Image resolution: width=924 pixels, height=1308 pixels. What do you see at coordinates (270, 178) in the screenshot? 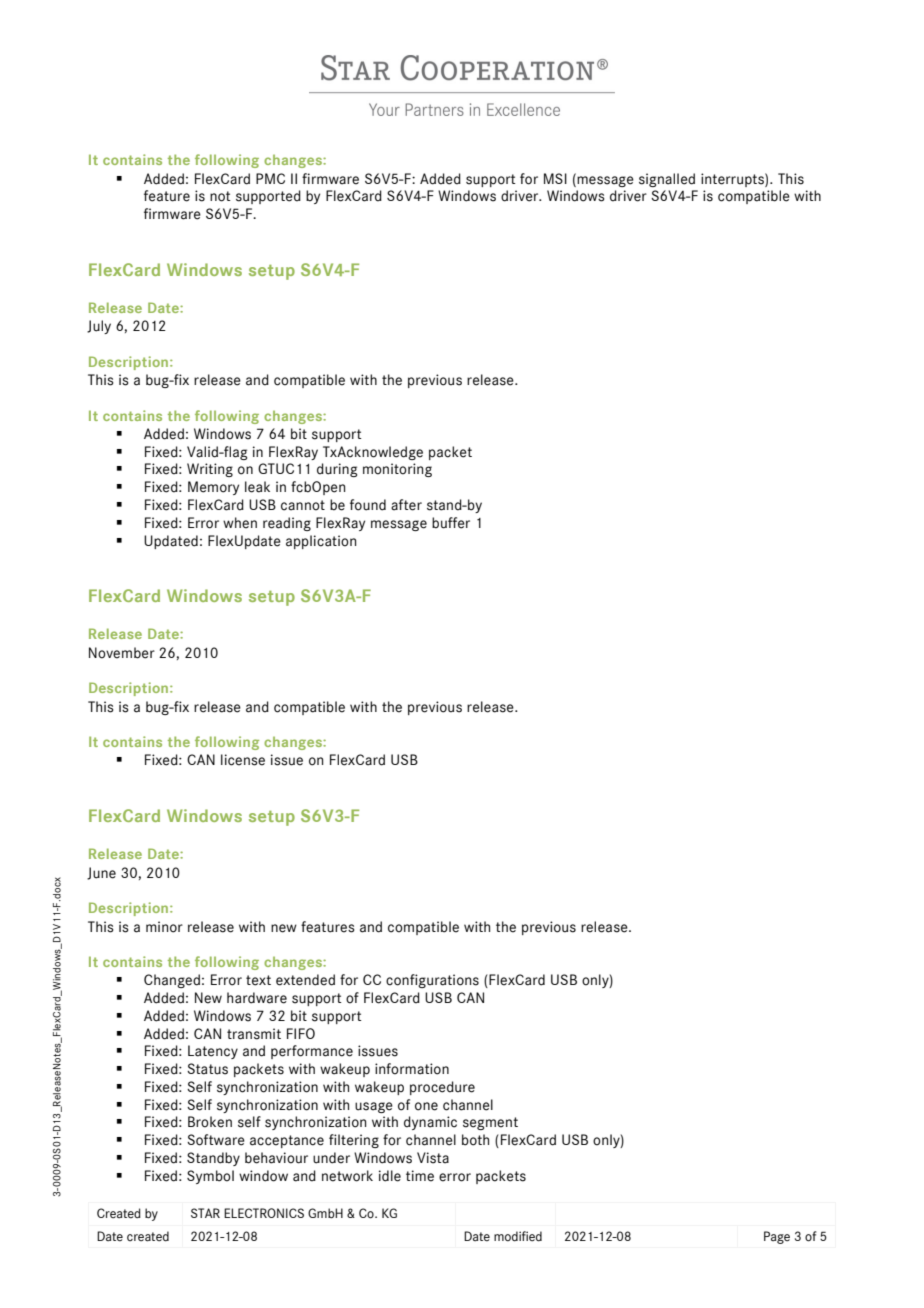
I see `PMC` at bounding box center [270, 178].
